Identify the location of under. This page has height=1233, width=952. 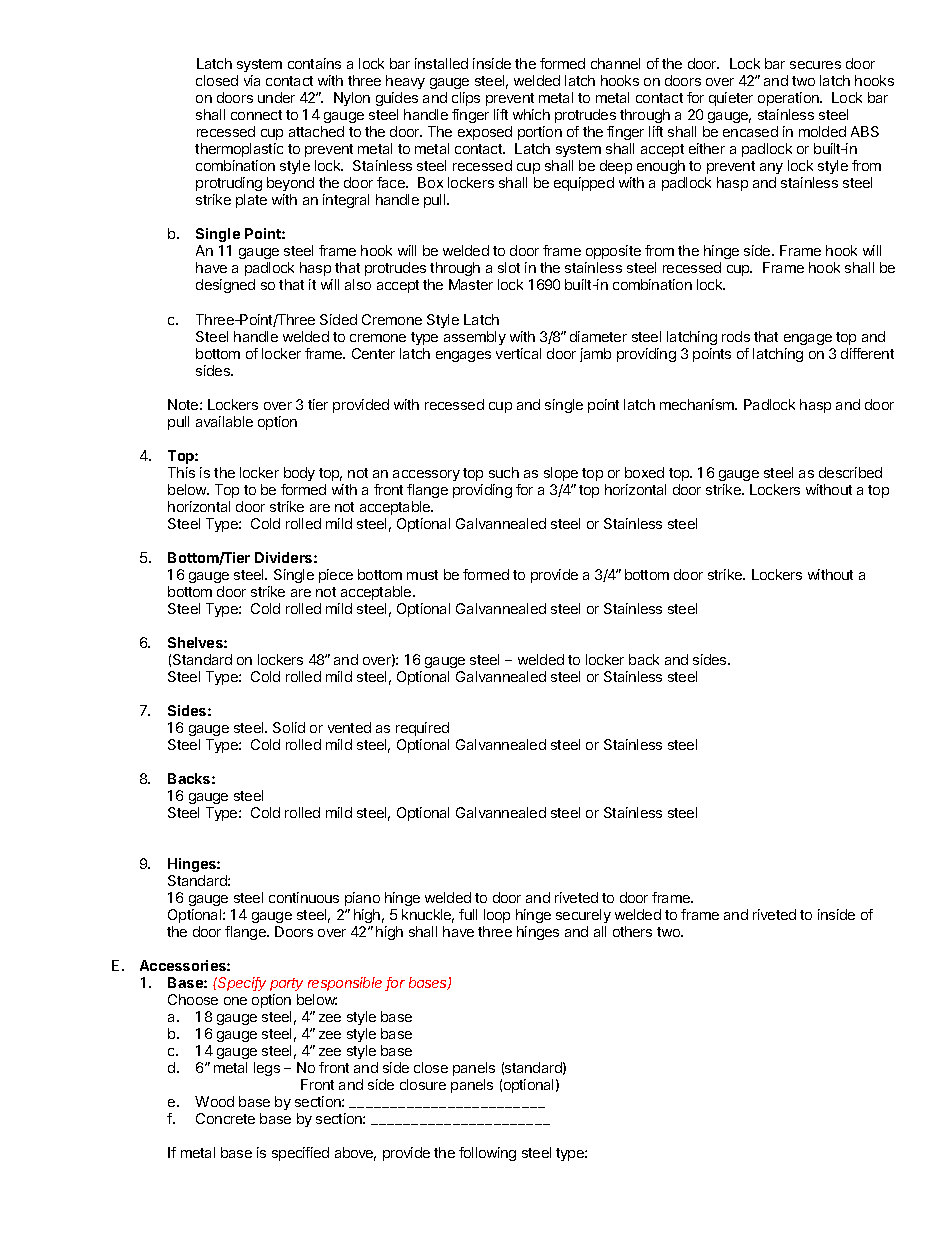
(276, 97).
